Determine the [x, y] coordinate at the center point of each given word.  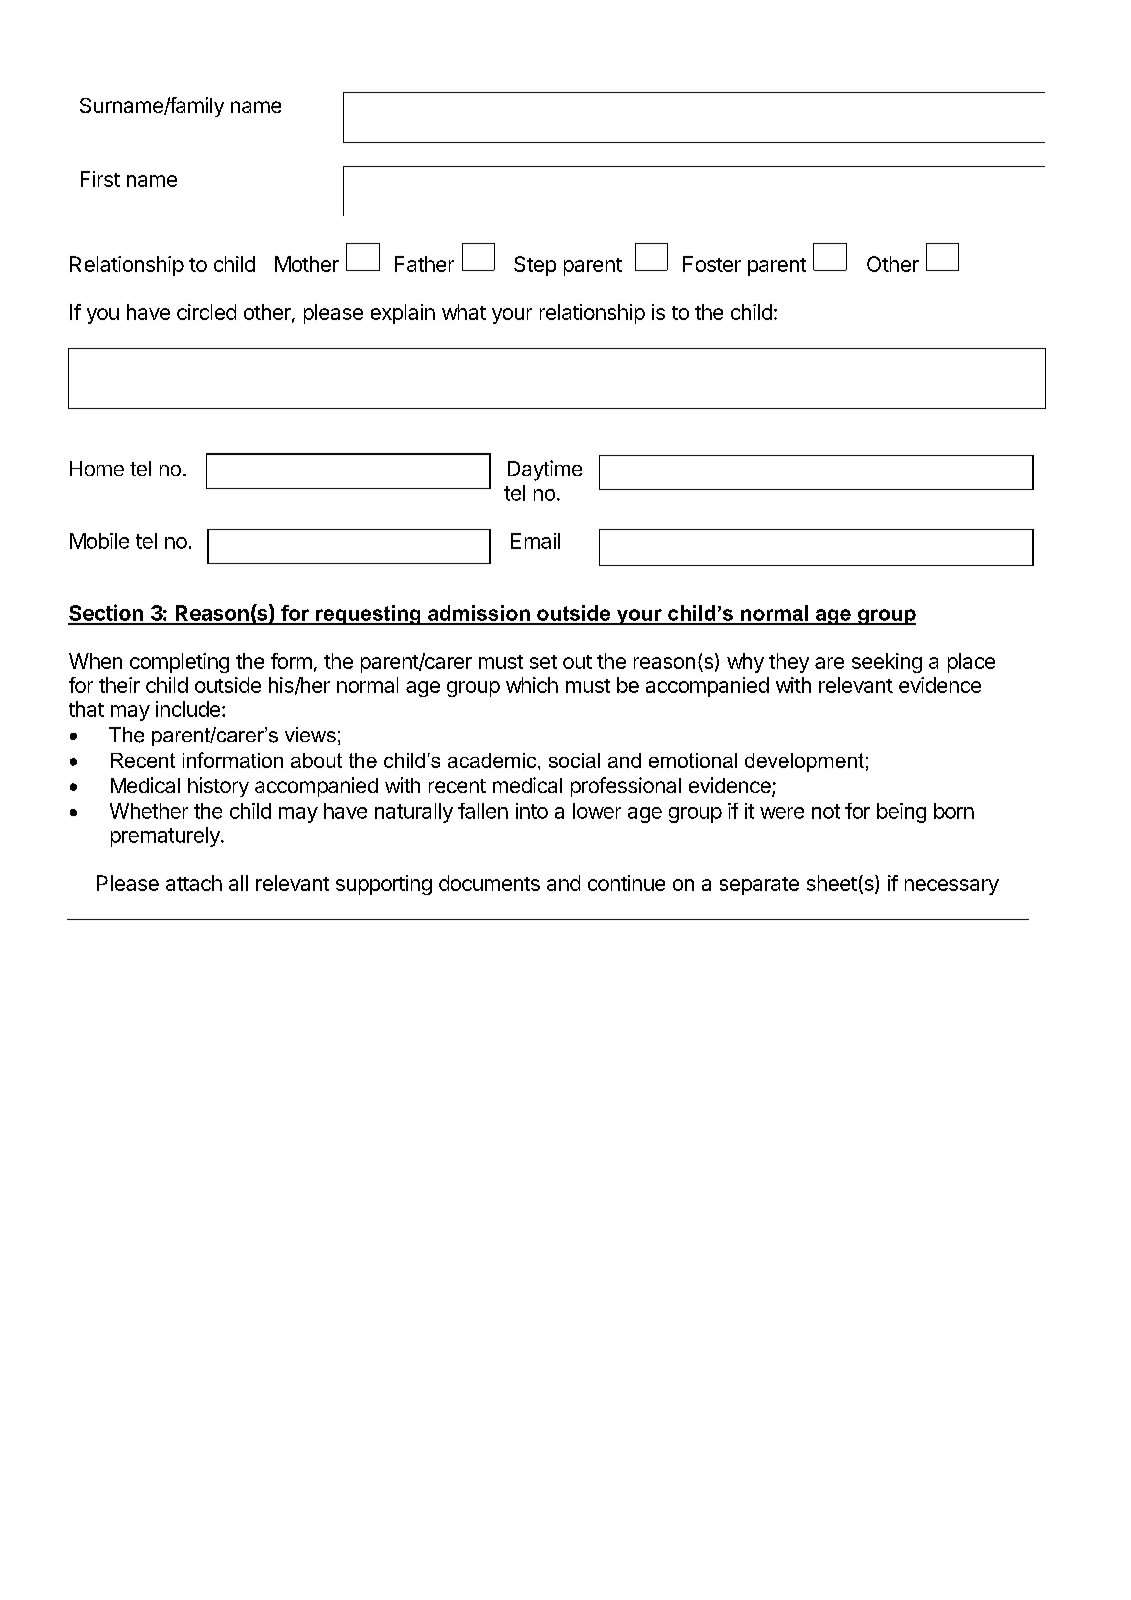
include [188, 709]
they [789, 663]
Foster [712, 264]
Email [535, 541]
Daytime [545, 470]
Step [535, 266]
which [532, 685]
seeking [887, 663]
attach [194, 883]
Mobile [99, 541]
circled [206, 312]
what [464, 312]
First [100, 179]
